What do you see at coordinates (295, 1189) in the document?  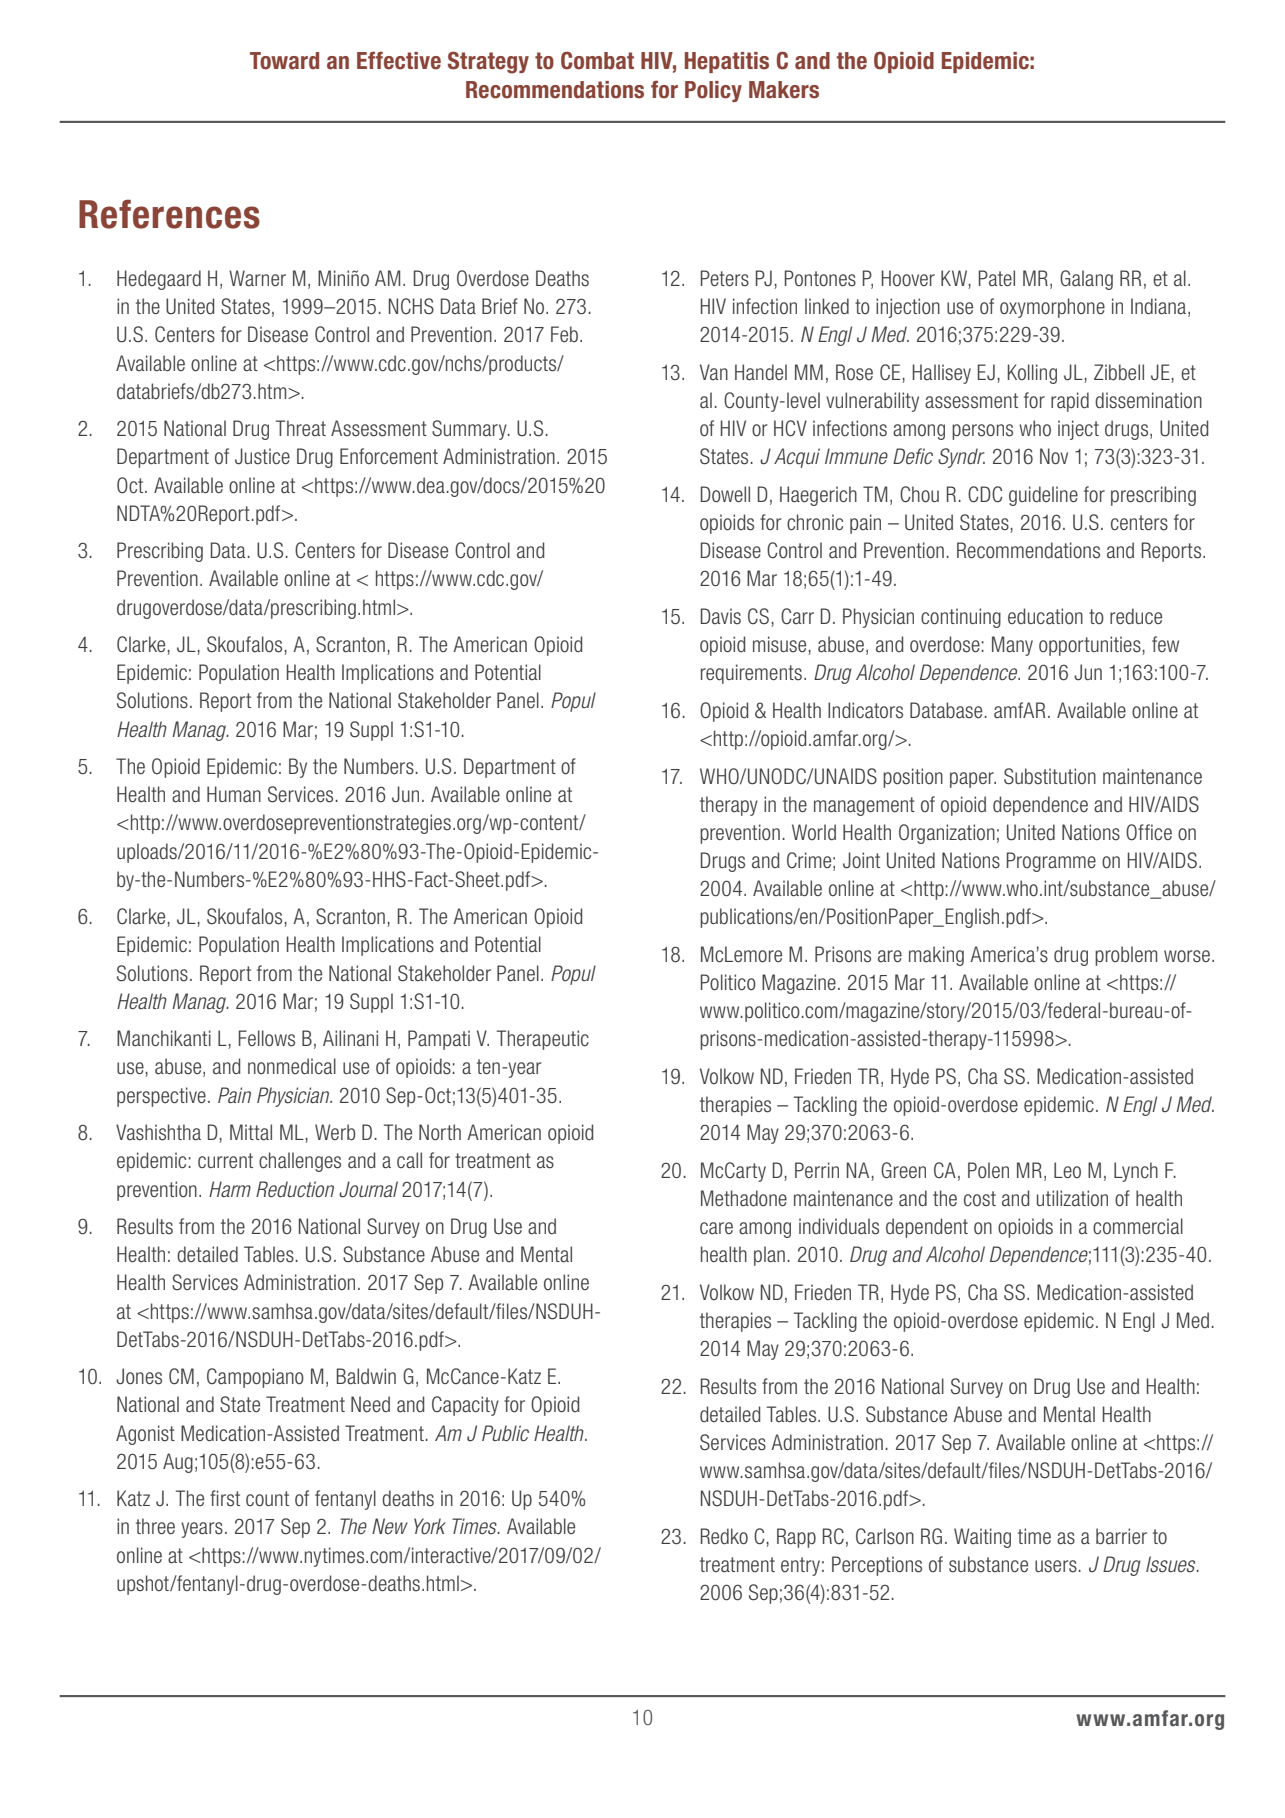 I see `Reduction` at bounding box center [295, 1189].
